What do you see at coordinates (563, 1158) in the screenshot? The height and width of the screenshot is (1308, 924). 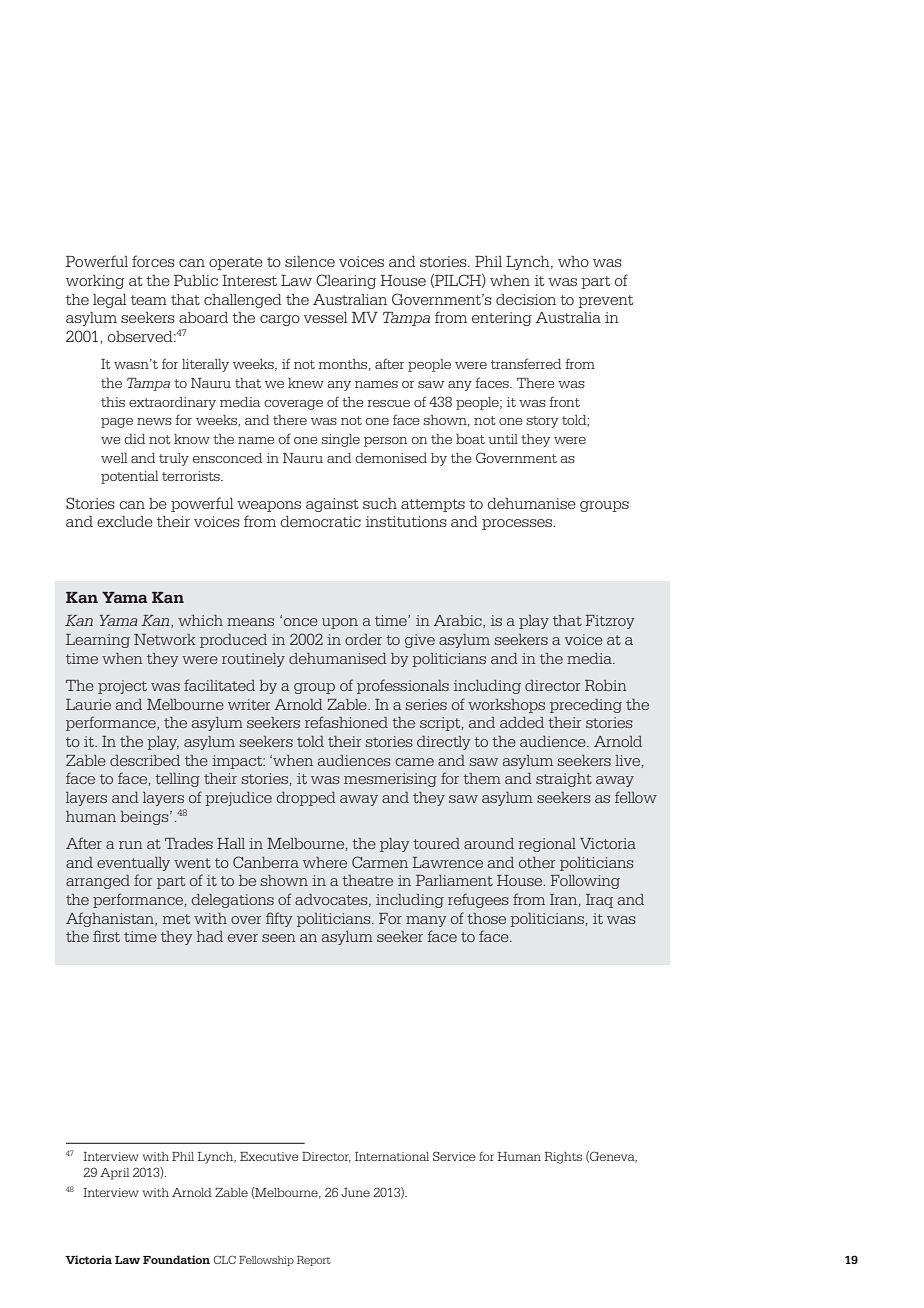 I see `Rights` at bounding box center [563, 1158].
